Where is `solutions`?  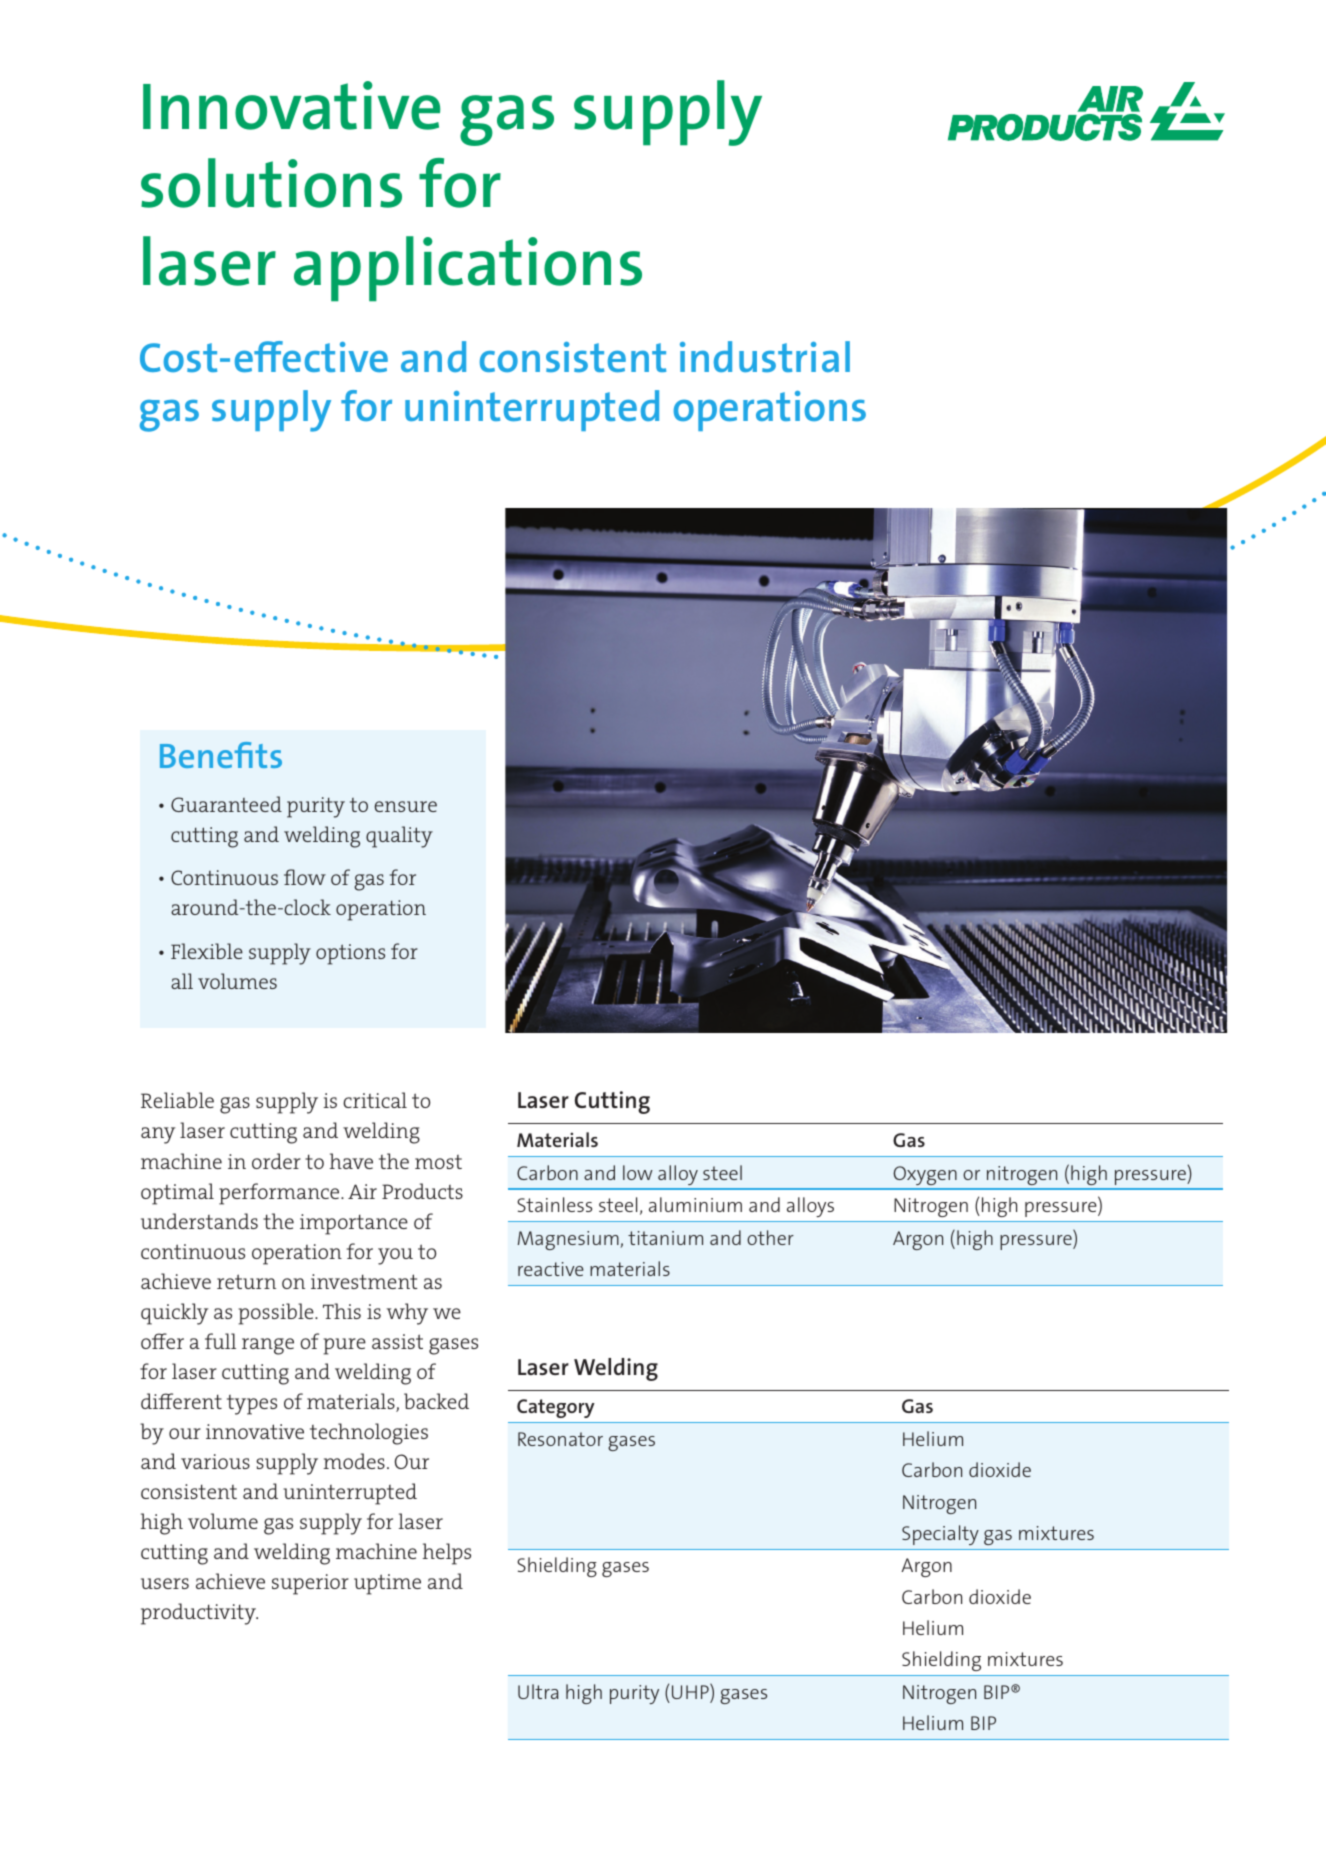
solutions is located at coordinates (271, 183).
